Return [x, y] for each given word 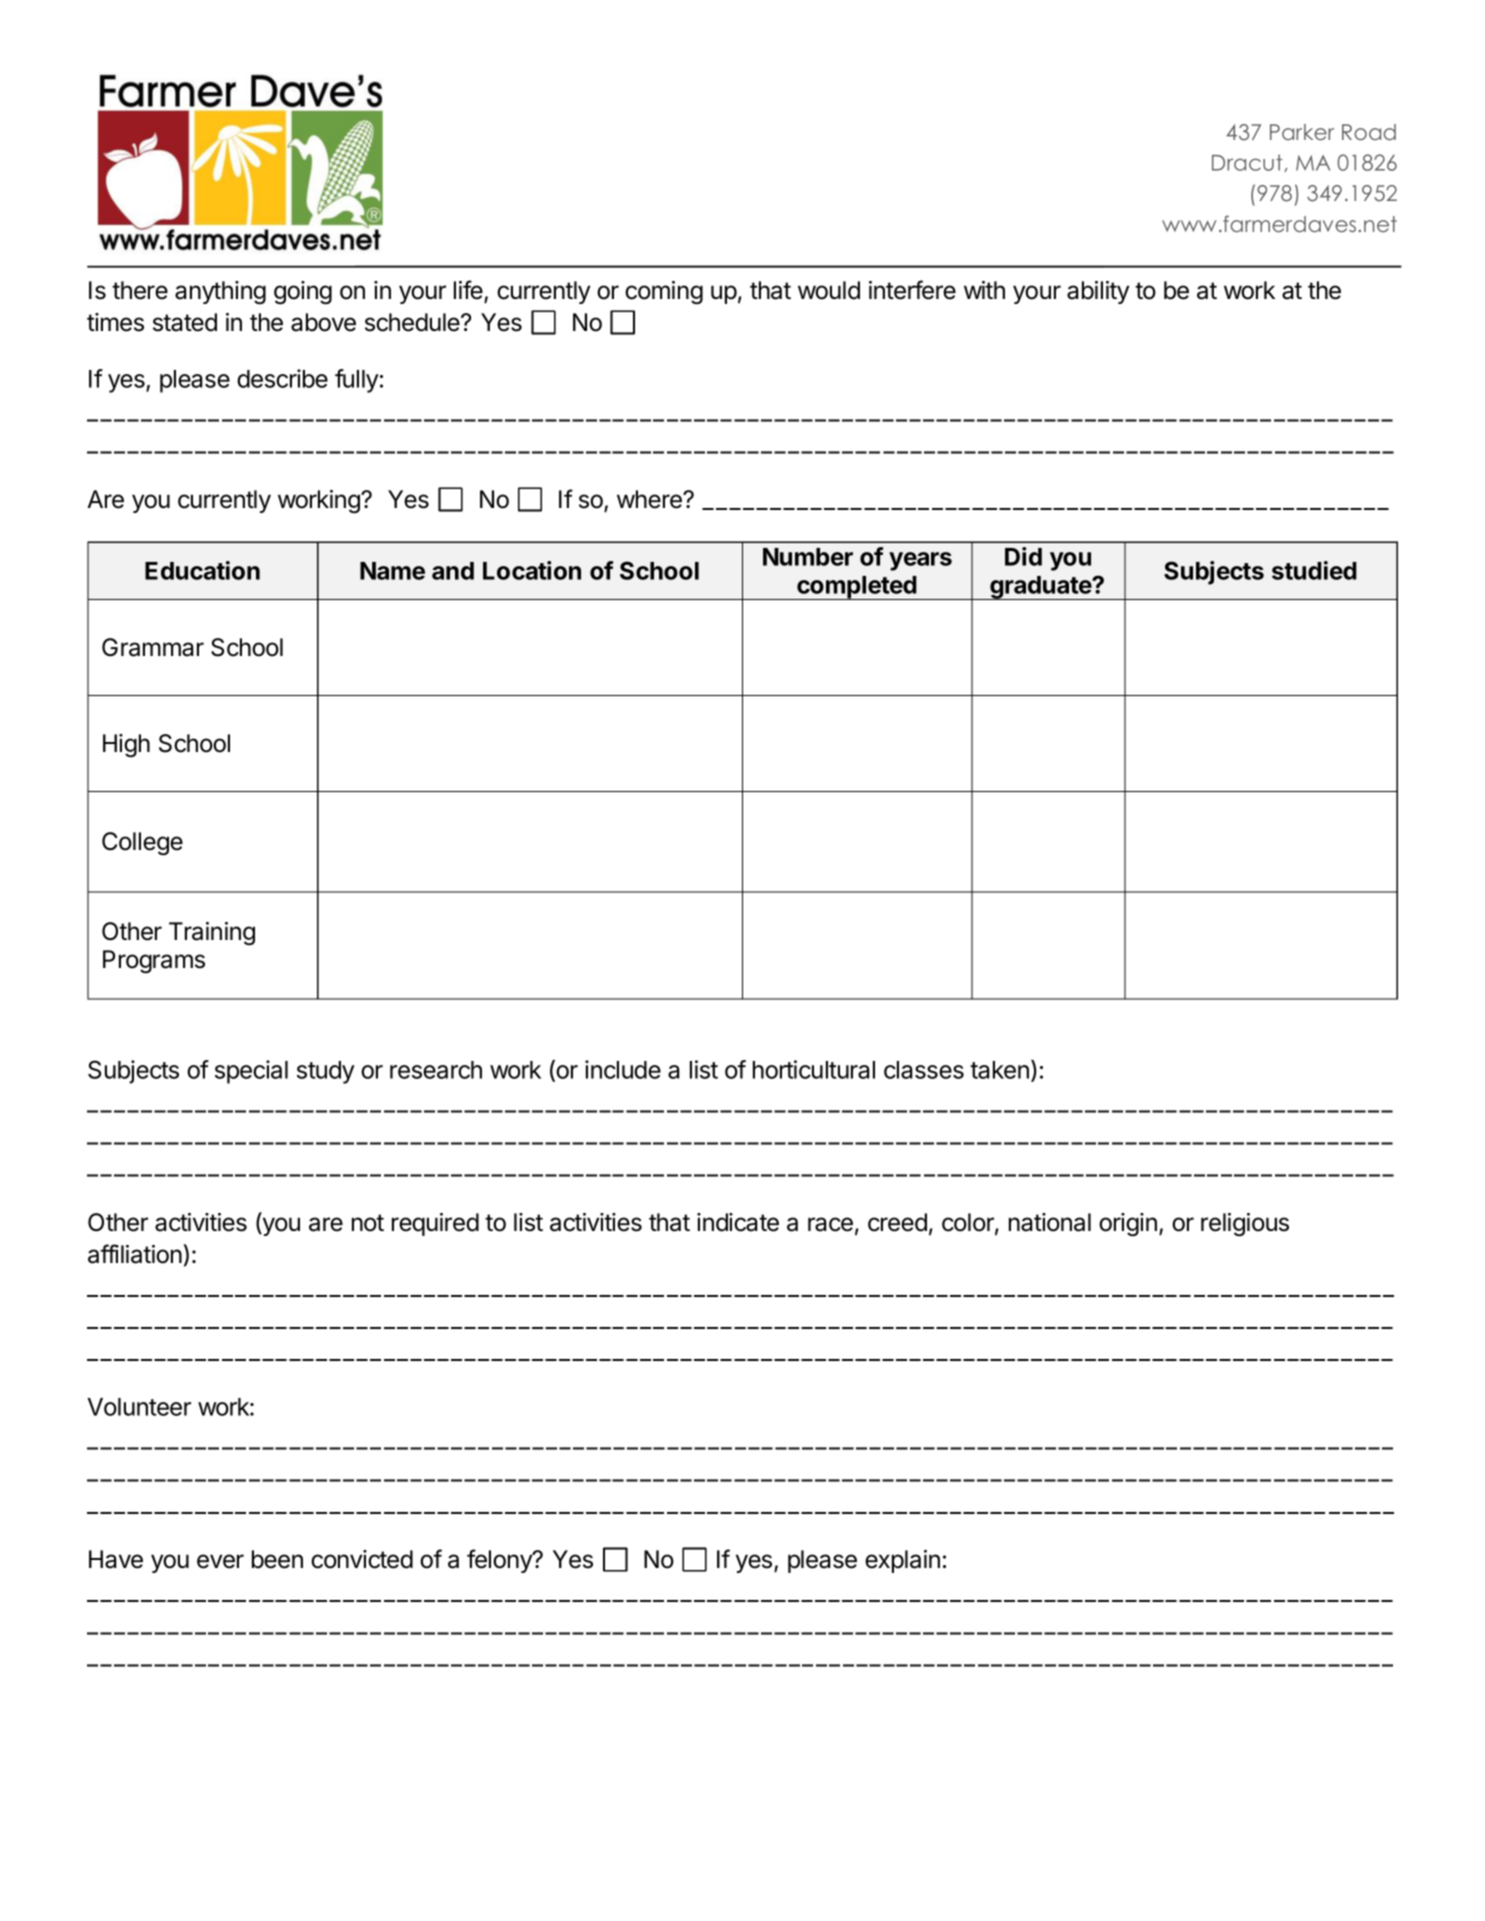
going [303, 293]
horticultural [814, 1069]
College [142, 844]
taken [999, 1070]
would [829, 290]
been [277, 1559]
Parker [1302, 132]
